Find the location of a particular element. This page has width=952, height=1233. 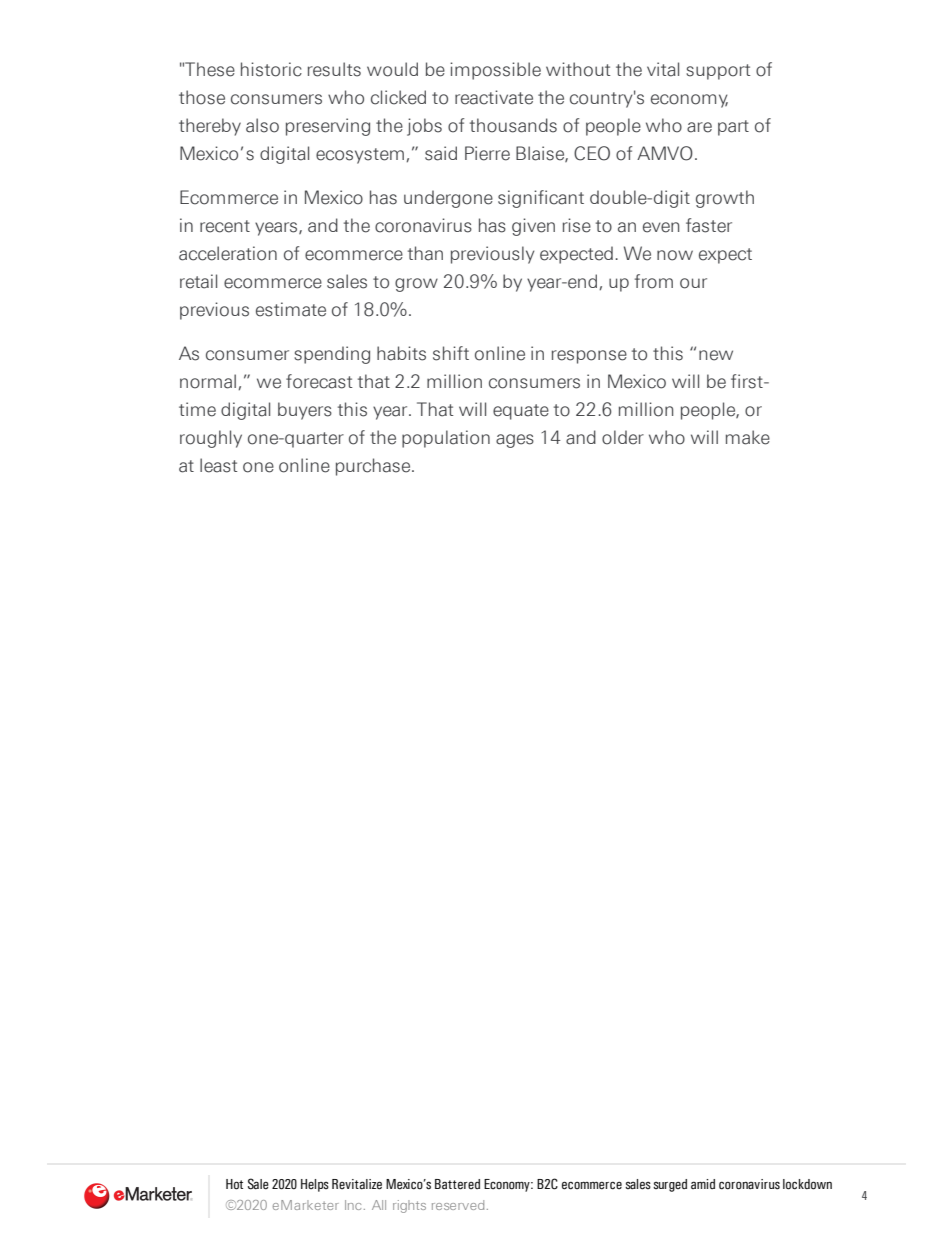

purchase is located at coordinates (374, 467).
